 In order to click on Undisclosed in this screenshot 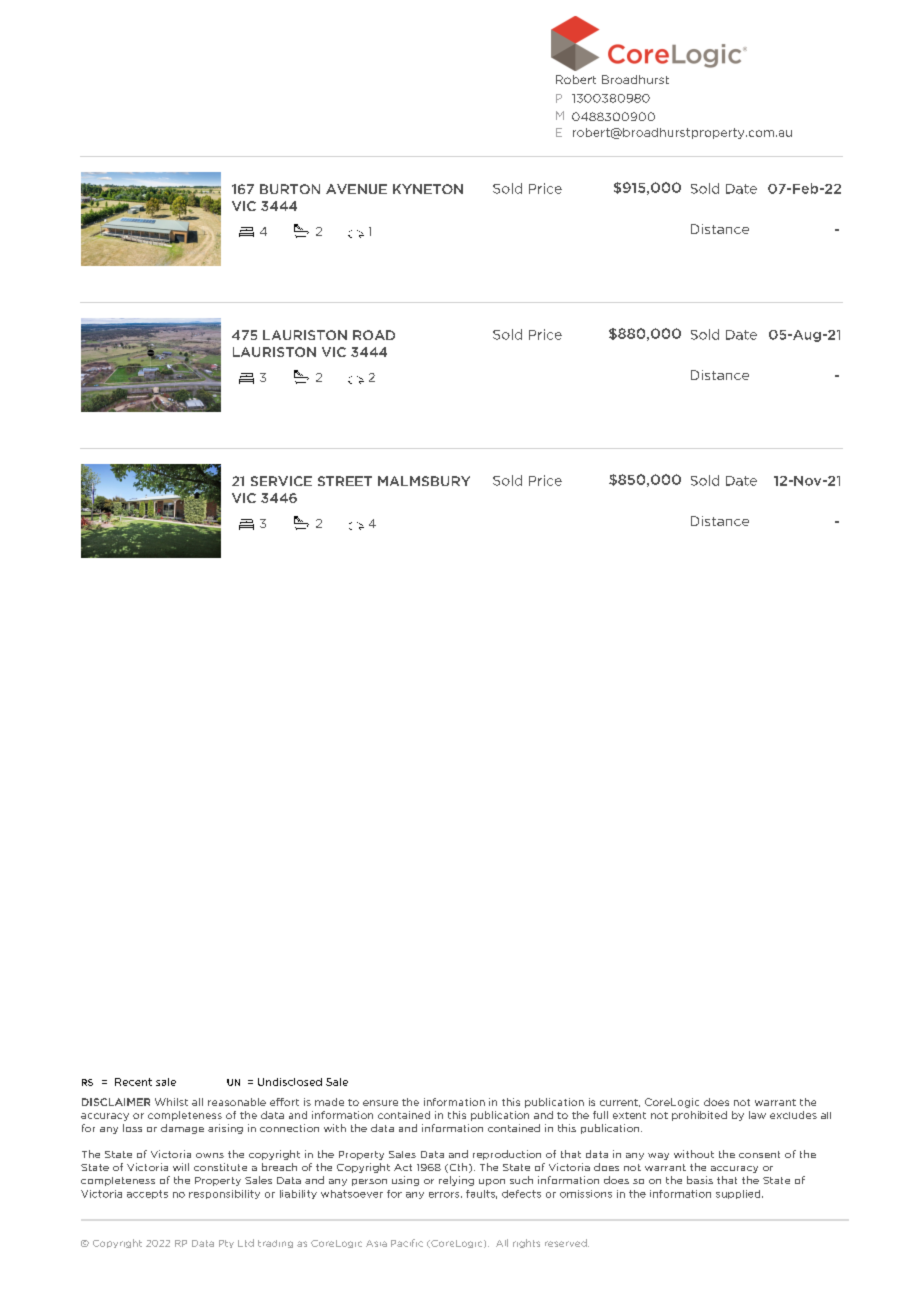, I will do `click(290, 1082)`.
